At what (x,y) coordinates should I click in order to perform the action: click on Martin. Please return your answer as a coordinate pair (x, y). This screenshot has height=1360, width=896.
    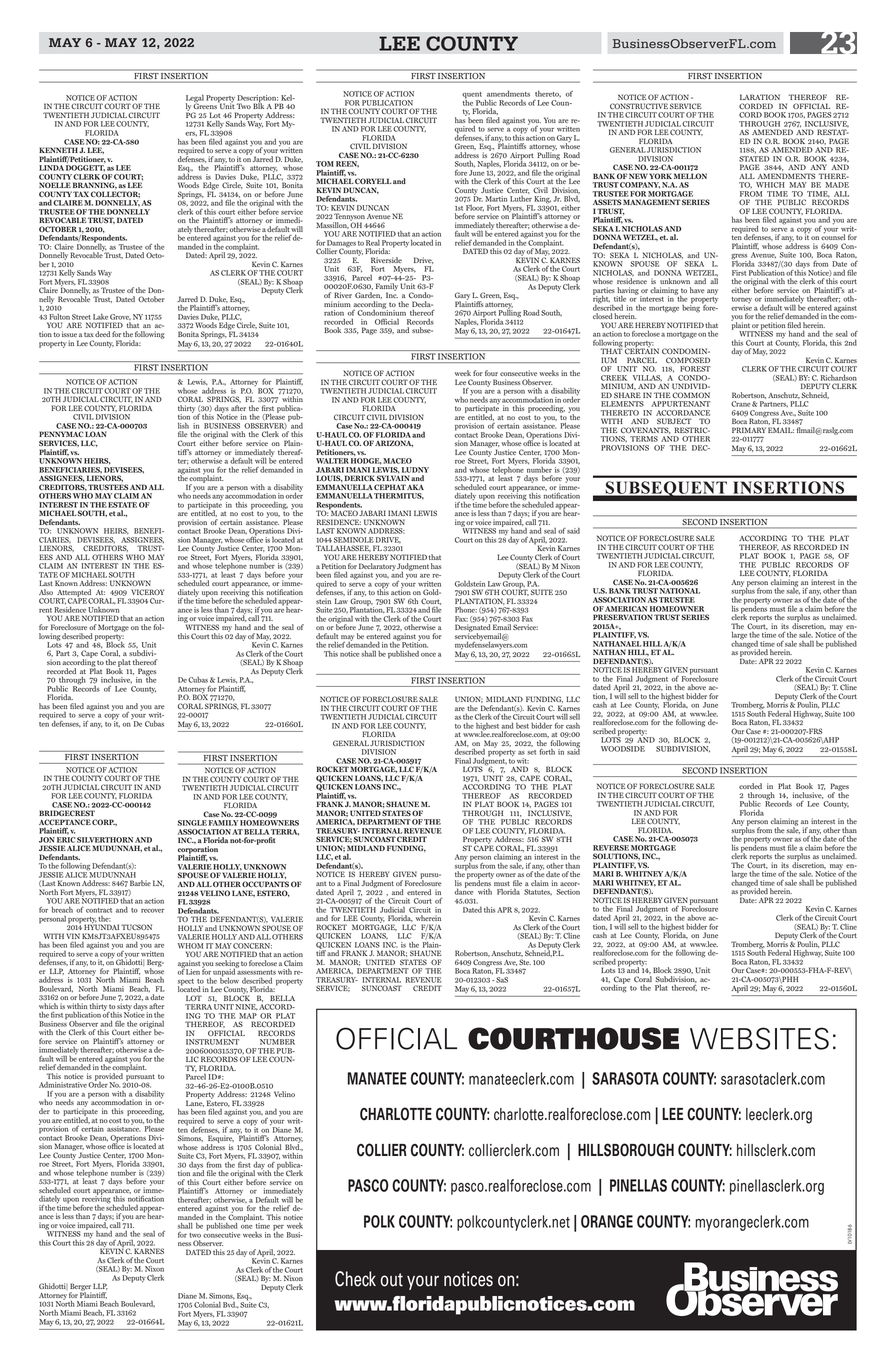
    Looking at the image, I should click on (496, 199).
